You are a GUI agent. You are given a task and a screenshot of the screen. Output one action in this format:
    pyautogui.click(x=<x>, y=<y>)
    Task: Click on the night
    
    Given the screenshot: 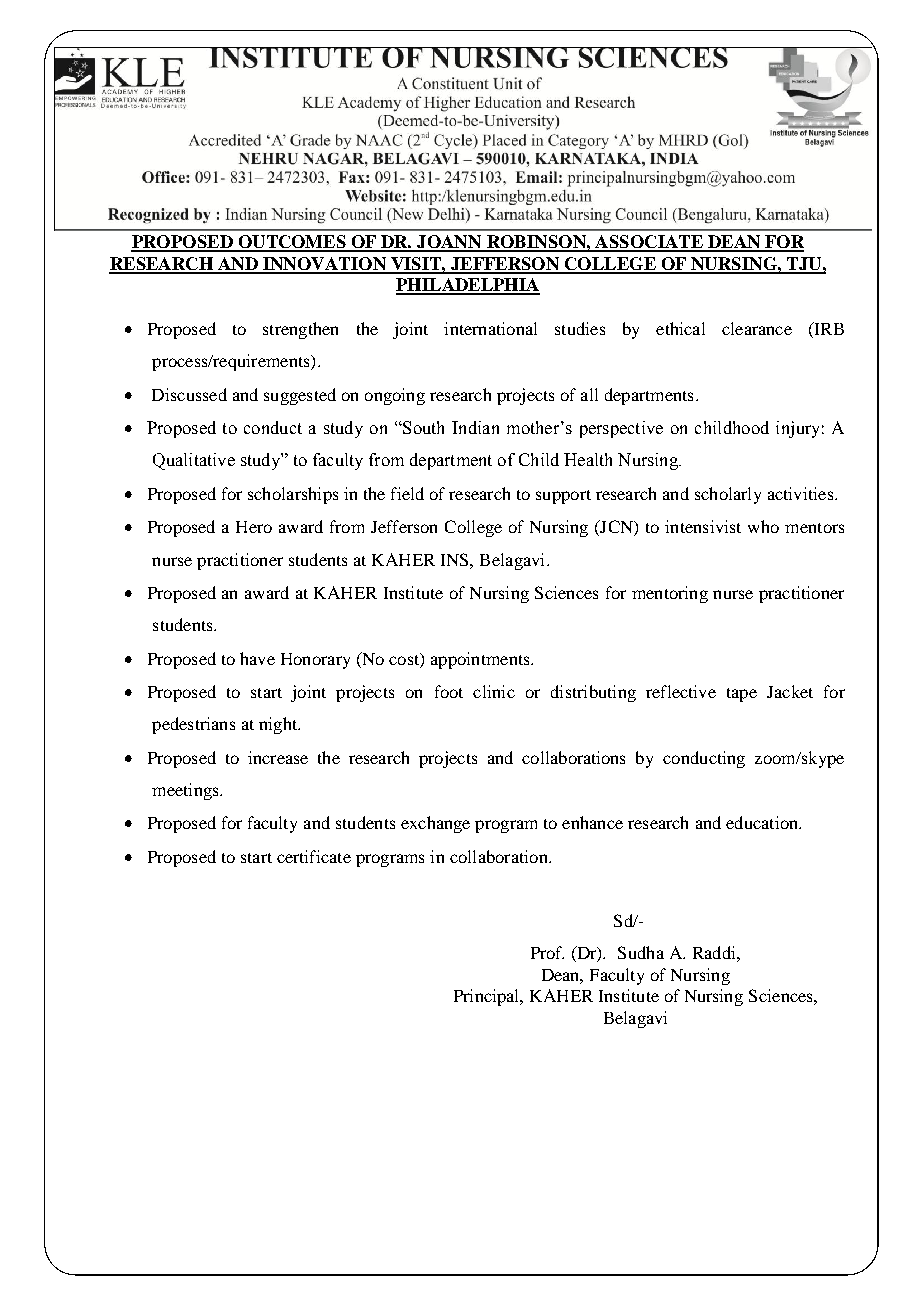 What is the action you would take?
    pyautogui.click(x=279, y=725)
